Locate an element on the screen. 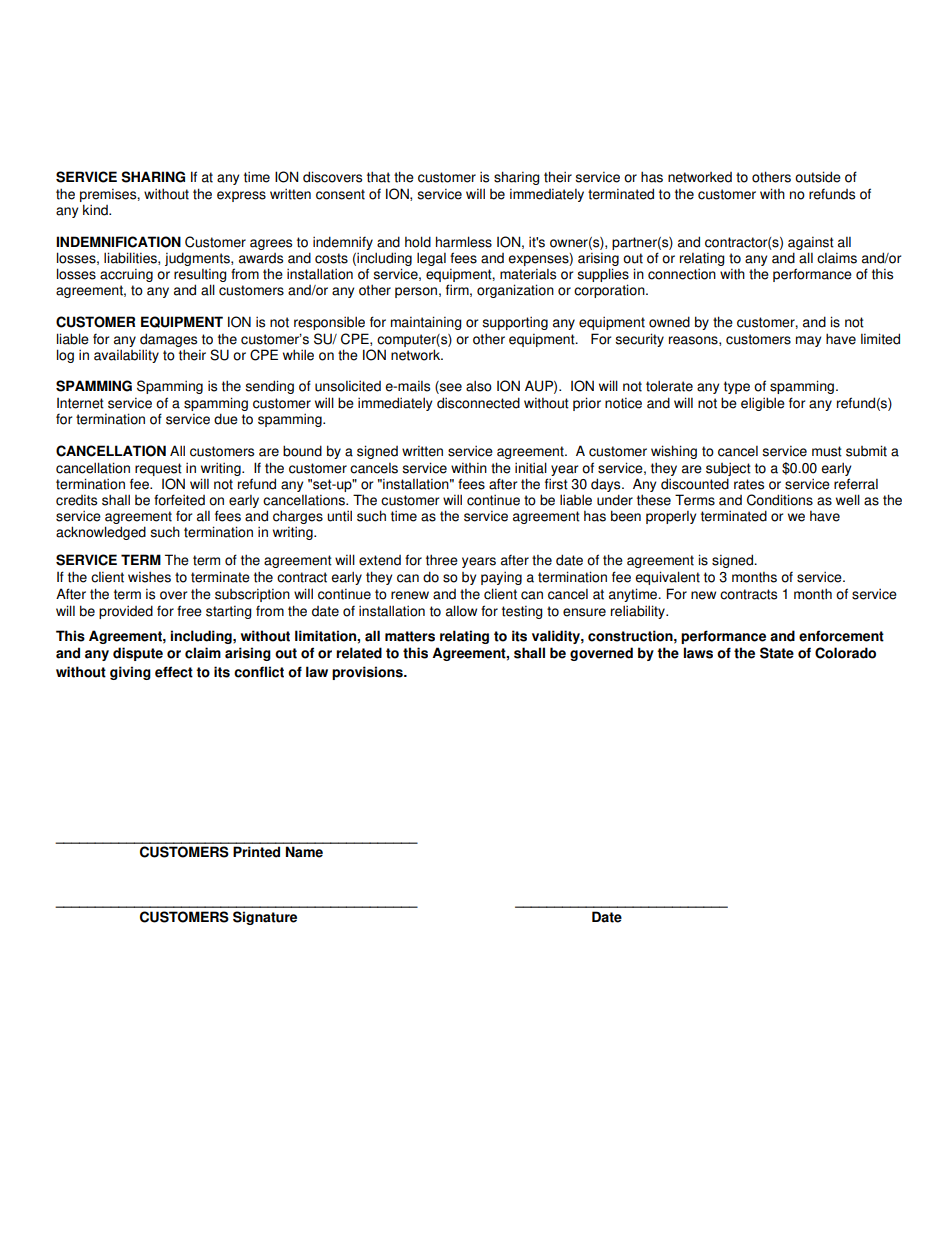 This screenshot has height=1233, width=952. wishes is located at coordinates (149, 577).
